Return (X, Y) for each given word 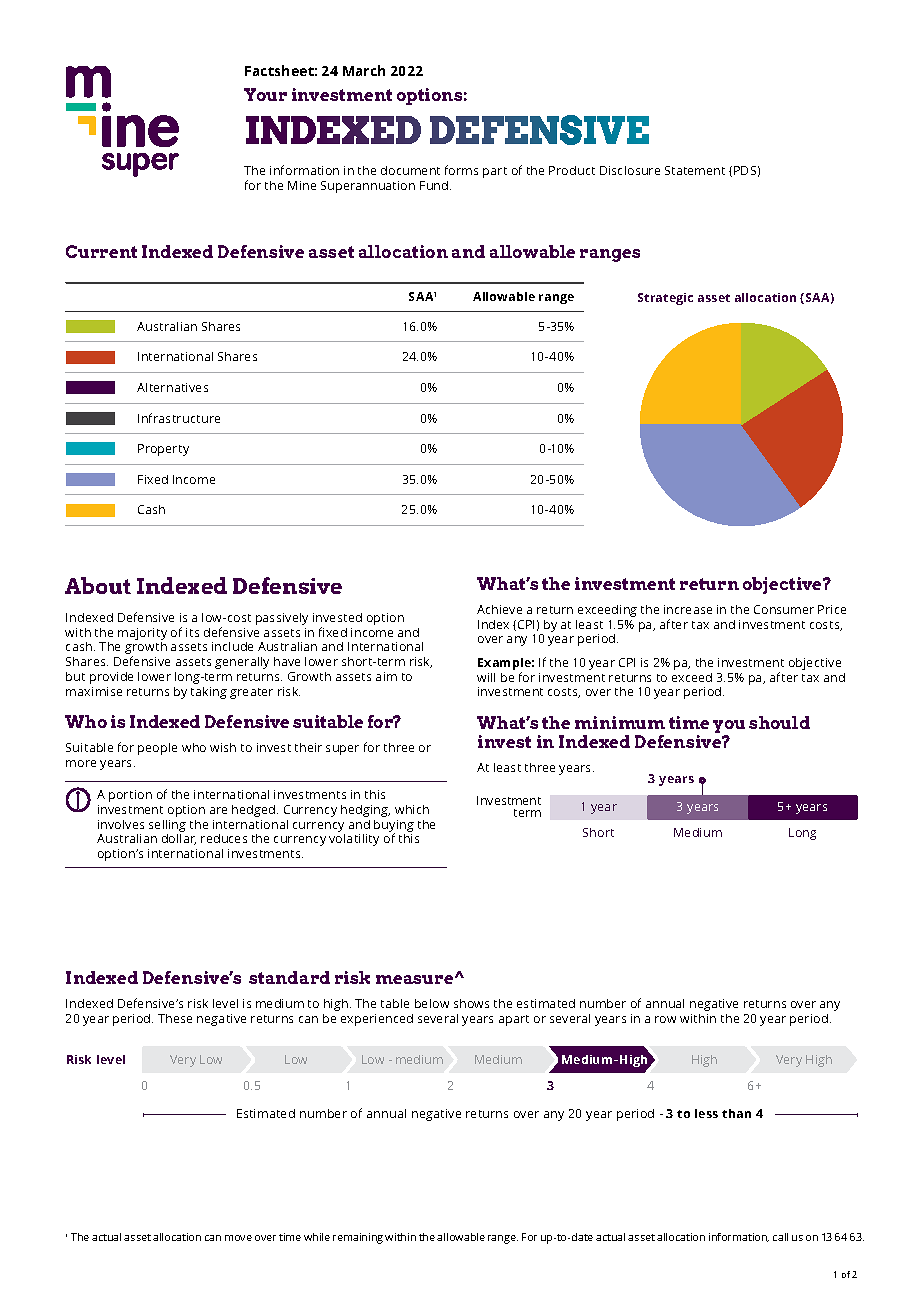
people (157, 749)
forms (461, 170)
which (412, 809)
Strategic (665, 299)
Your (265, 94)
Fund (435, 185)
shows (471, 1003)
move (238, 1238)
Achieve (499, 609)
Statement (695, 170)
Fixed (153, 479)
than (736, 1113)
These (175, 1018)
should (779, 722)
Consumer (784, 609)
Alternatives (172, 387)
